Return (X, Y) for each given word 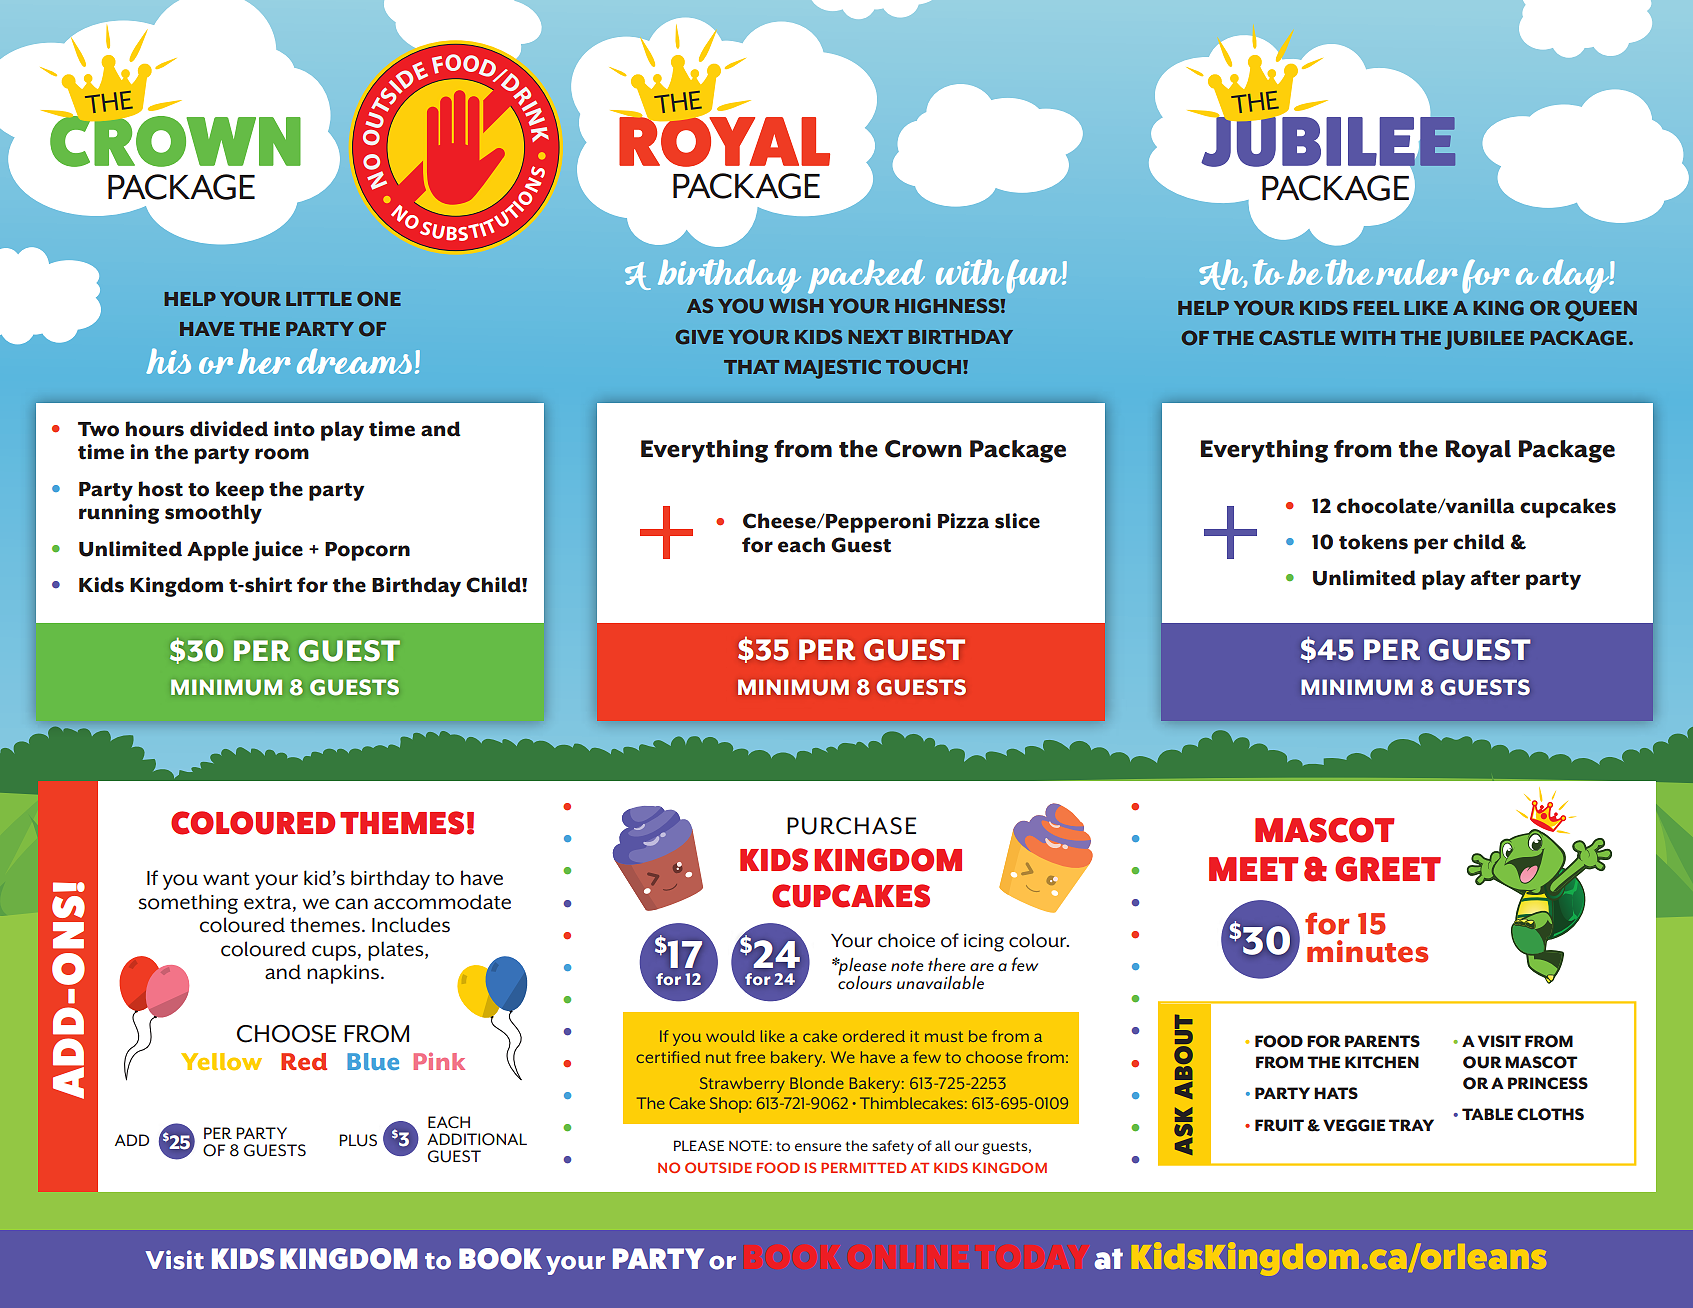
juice (277, 551)
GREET (1388, 869)
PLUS (358, 1140)
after (1495, 578)
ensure (818, 1147)
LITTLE (319, 299)
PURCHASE (851, 826)
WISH (796, 305)
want (226, 879)
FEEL (1376, 308)
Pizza (963, 521)
